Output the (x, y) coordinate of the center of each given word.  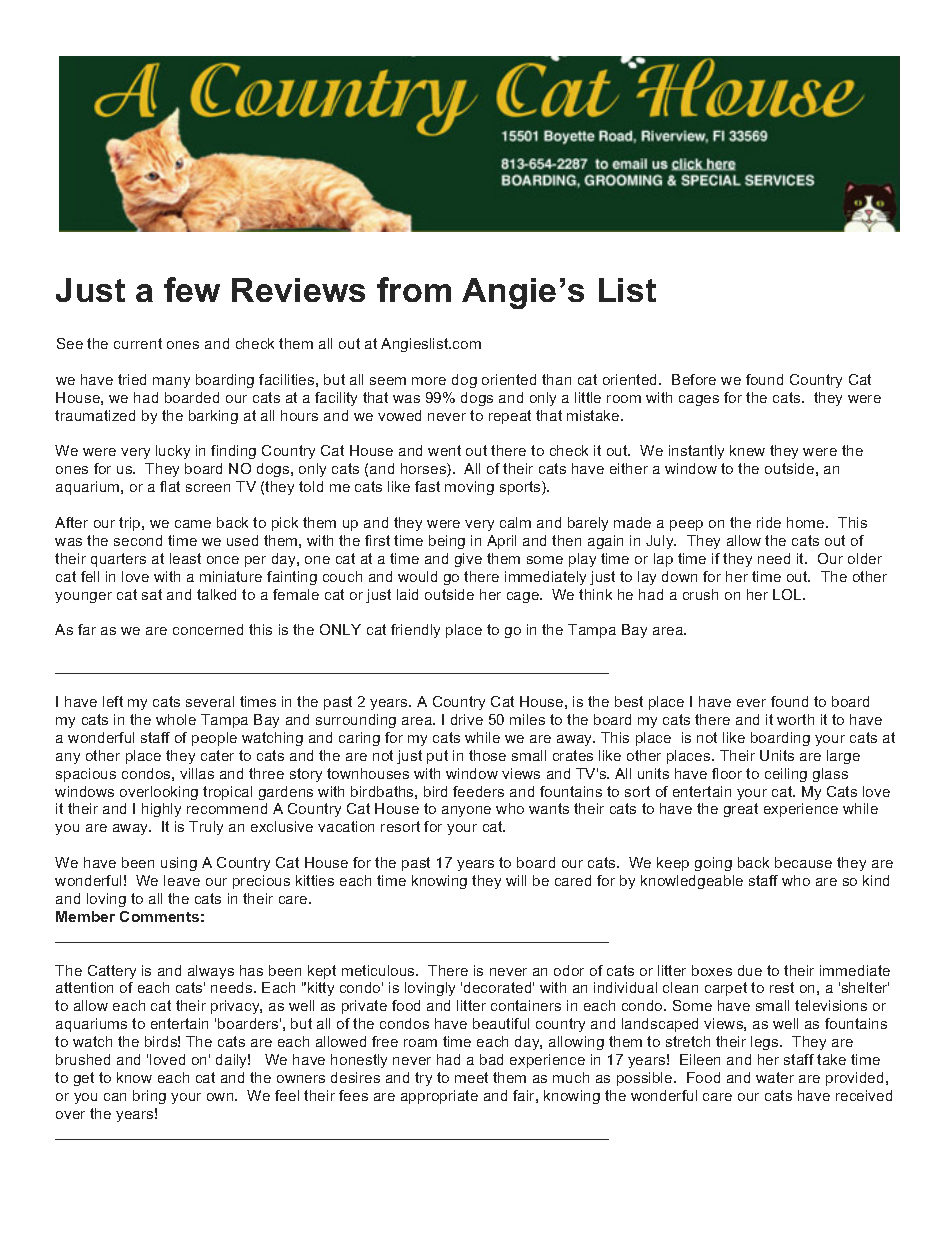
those (487, 755)
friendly (415, 631)
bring (149, 1097)
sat (152, 594)
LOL (788, 594)
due (750, 970)
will (516, 880)
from (414, 289)
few (192, 289)
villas (197, 773)
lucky (173, 452)
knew (747, 450)
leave (182, 880)
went (444, 450)
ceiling (786, 775)
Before (694, 379)
